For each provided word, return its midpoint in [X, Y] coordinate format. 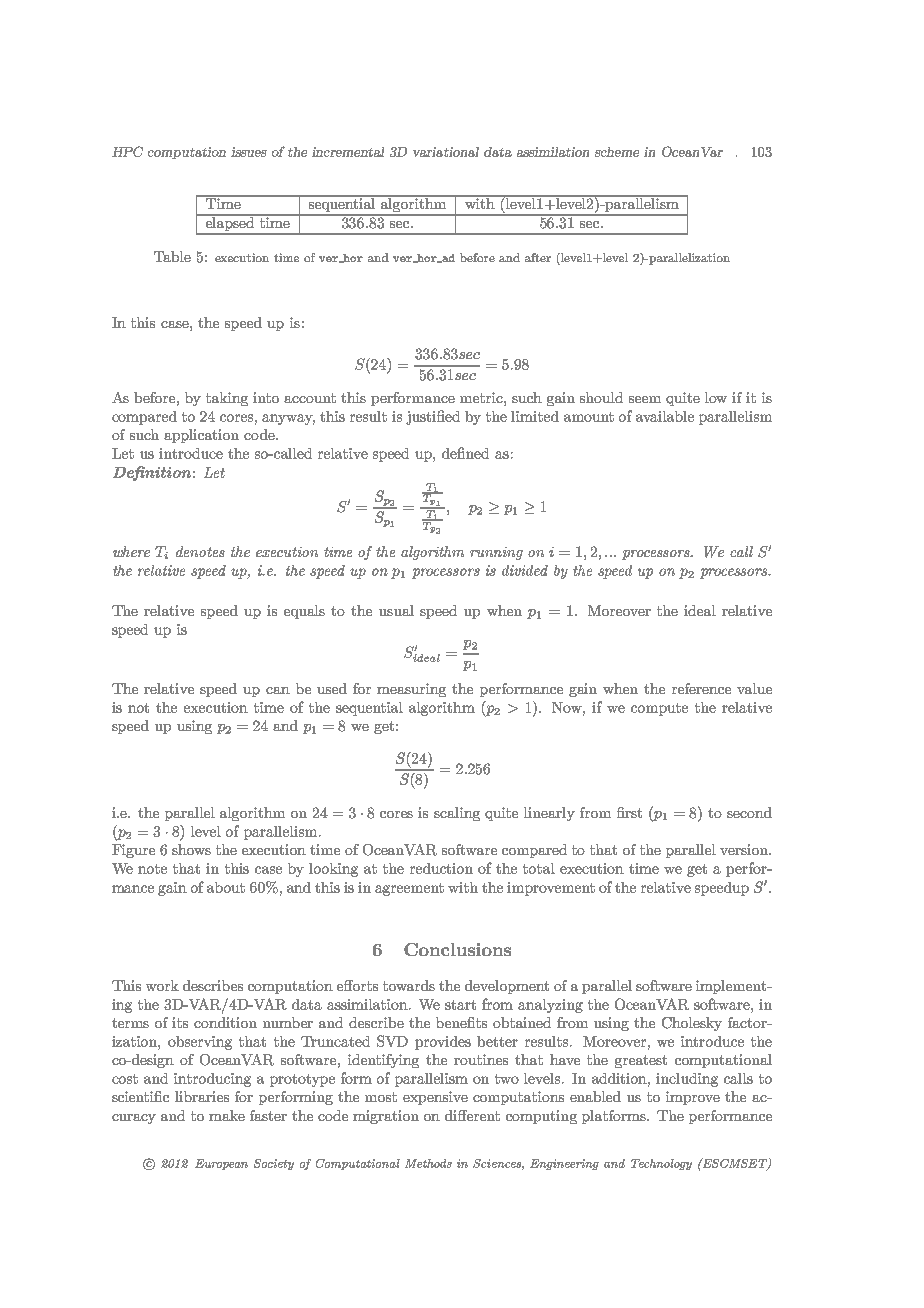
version [745, 849]
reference [701, 688]
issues [249, 152]
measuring [411, 690]
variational [446, 152]
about [226, 887]
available [665, 416]
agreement [409, 889]
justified [433, 417]
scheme [617, 152]
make [227, 1115]
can [278, 690]
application [201, 436]
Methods [428, 1163]
